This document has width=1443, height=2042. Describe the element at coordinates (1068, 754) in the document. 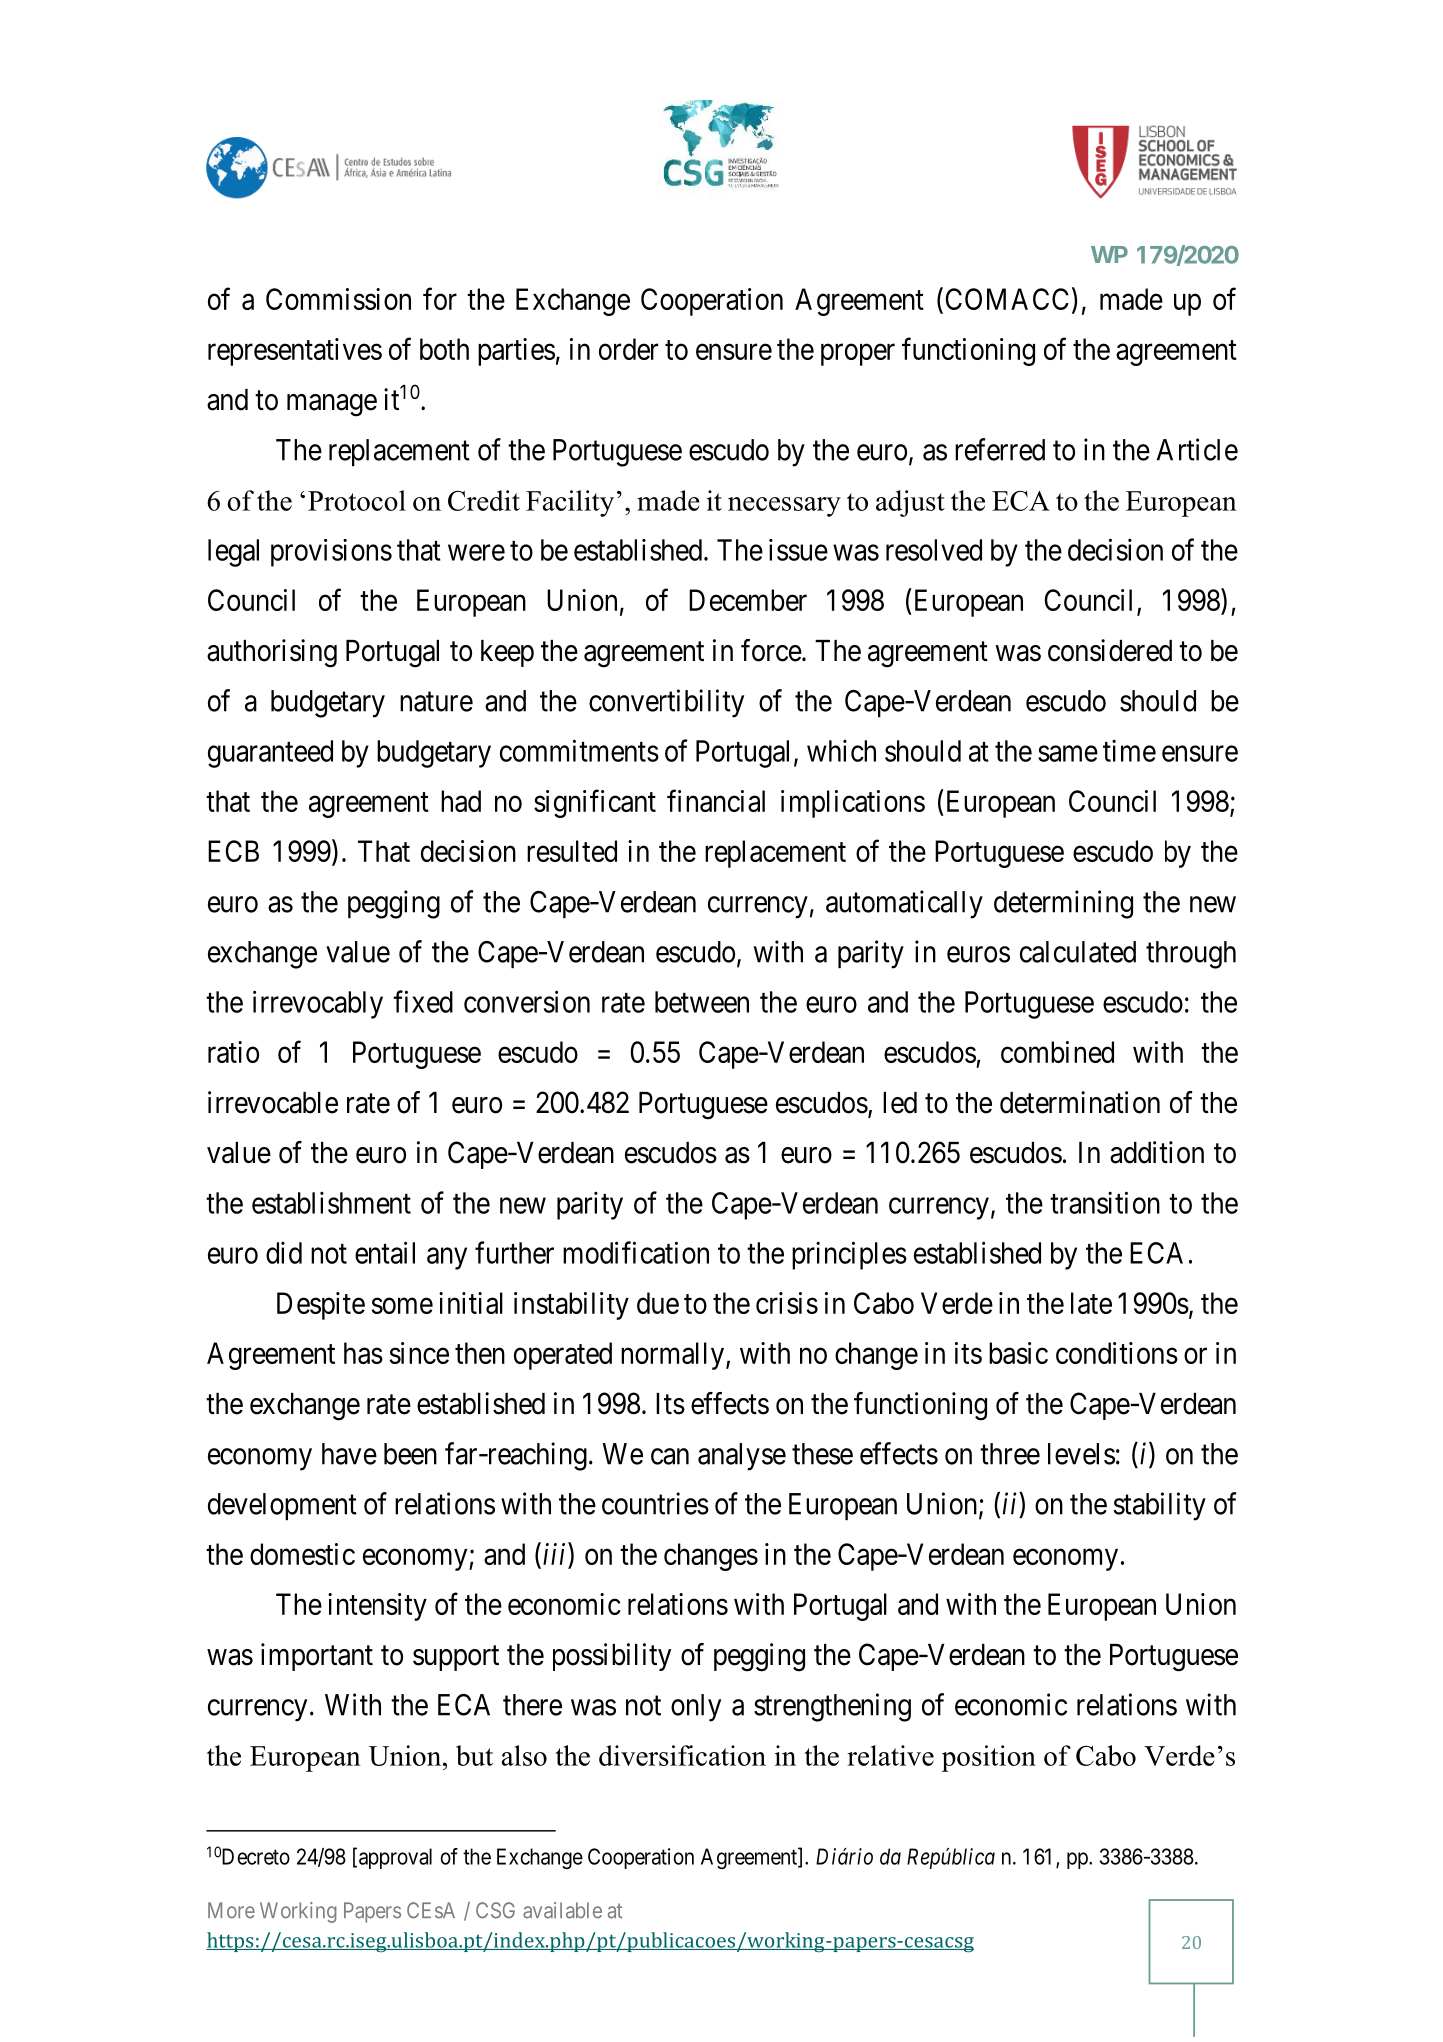

I see `same` at that location.
